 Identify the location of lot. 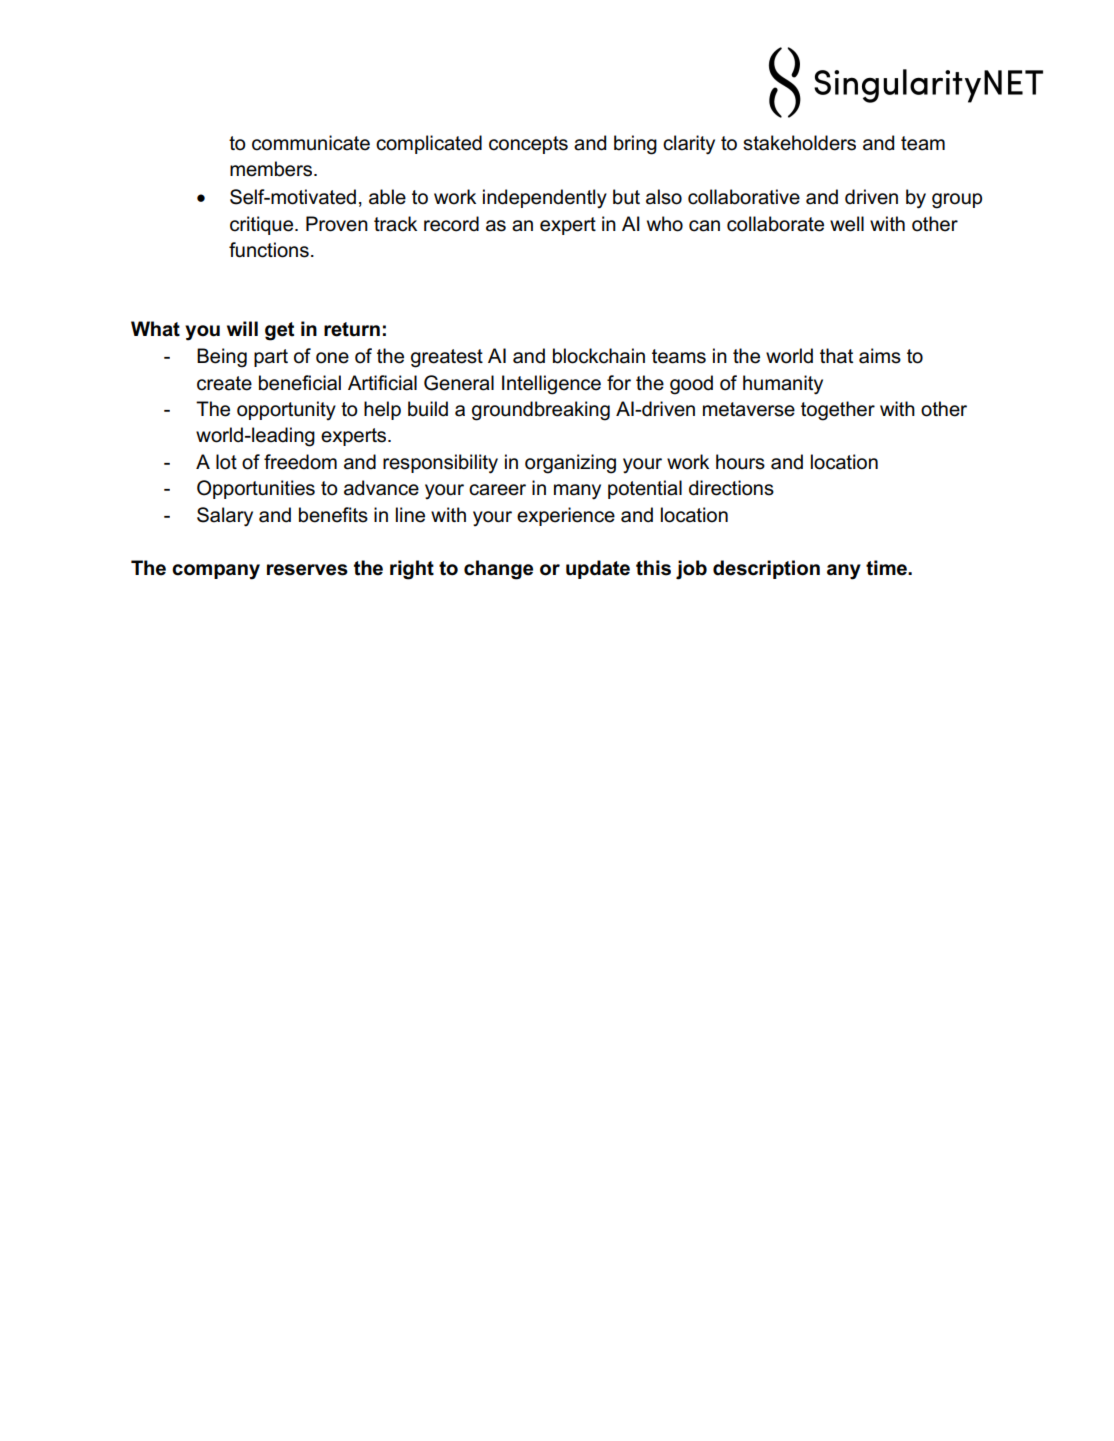
(226, 462).
